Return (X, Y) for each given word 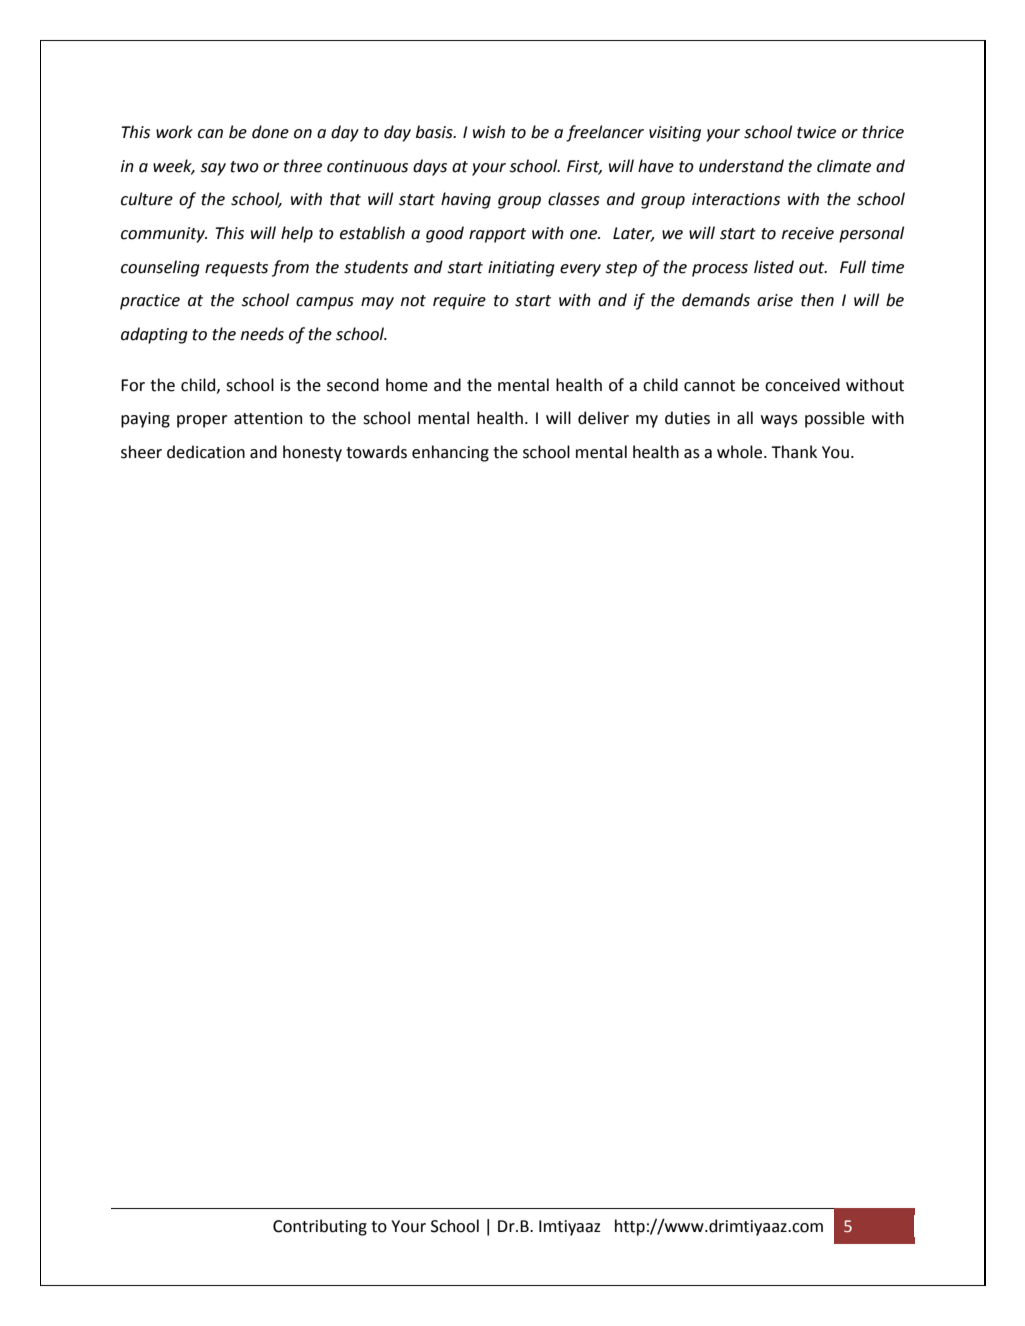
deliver (603, 418)
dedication (206, 452)
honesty (312, 453)
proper (202, 421)
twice (816, 132)
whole (741, 452)
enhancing (450, 453)
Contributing (320, 1227)
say (213, 169)
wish (489, 132)
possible (835, 419)
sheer (141, 452)
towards (376, 452)
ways (779, 421)
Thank (794, 452)
